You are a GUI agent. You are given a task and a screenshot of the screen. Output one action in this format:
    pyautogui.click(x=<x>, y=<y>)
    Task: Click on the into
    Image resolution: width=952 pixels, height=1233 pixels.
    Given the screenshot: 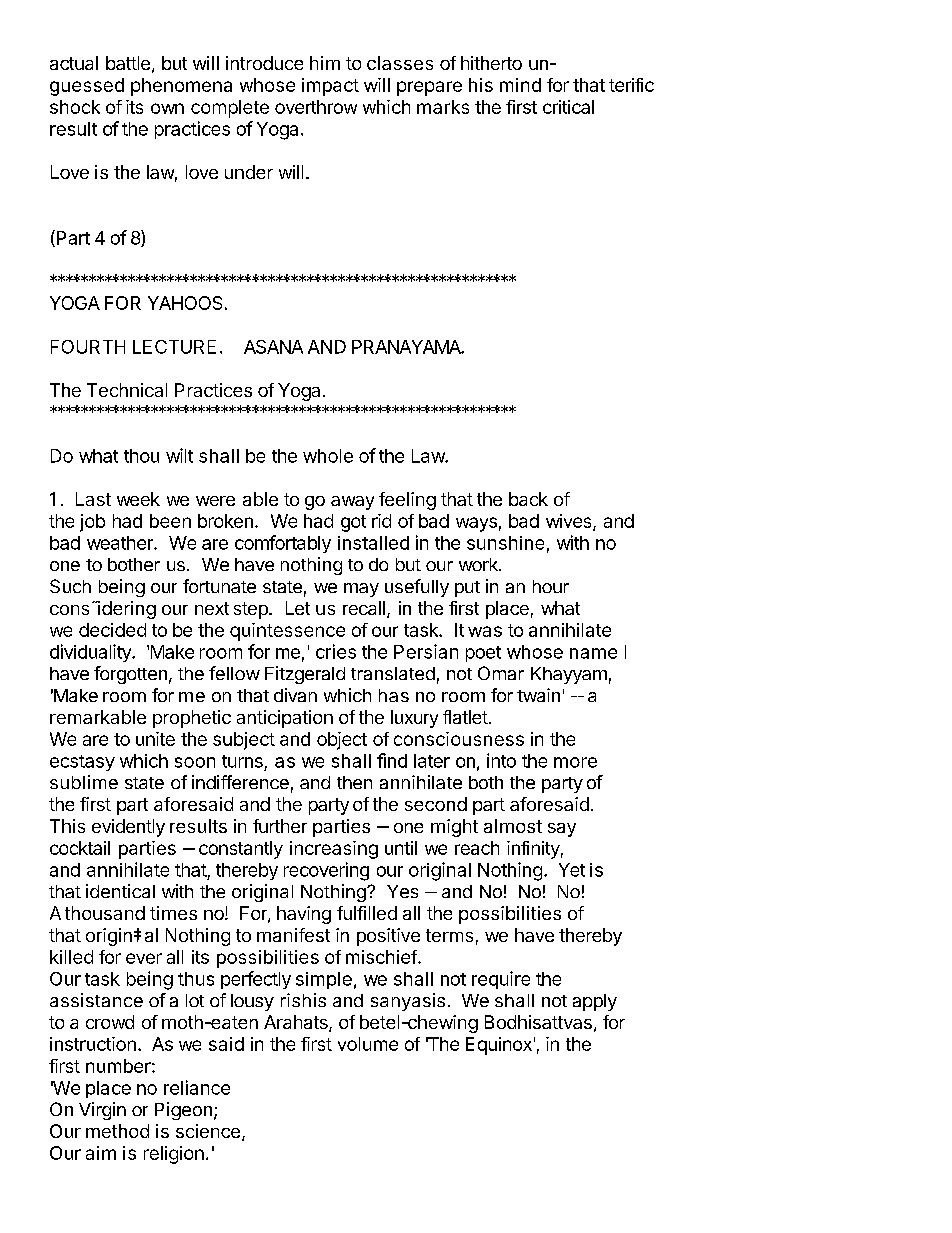 What is the action you would take?
    pyautogui.click(x=501, y=760)
